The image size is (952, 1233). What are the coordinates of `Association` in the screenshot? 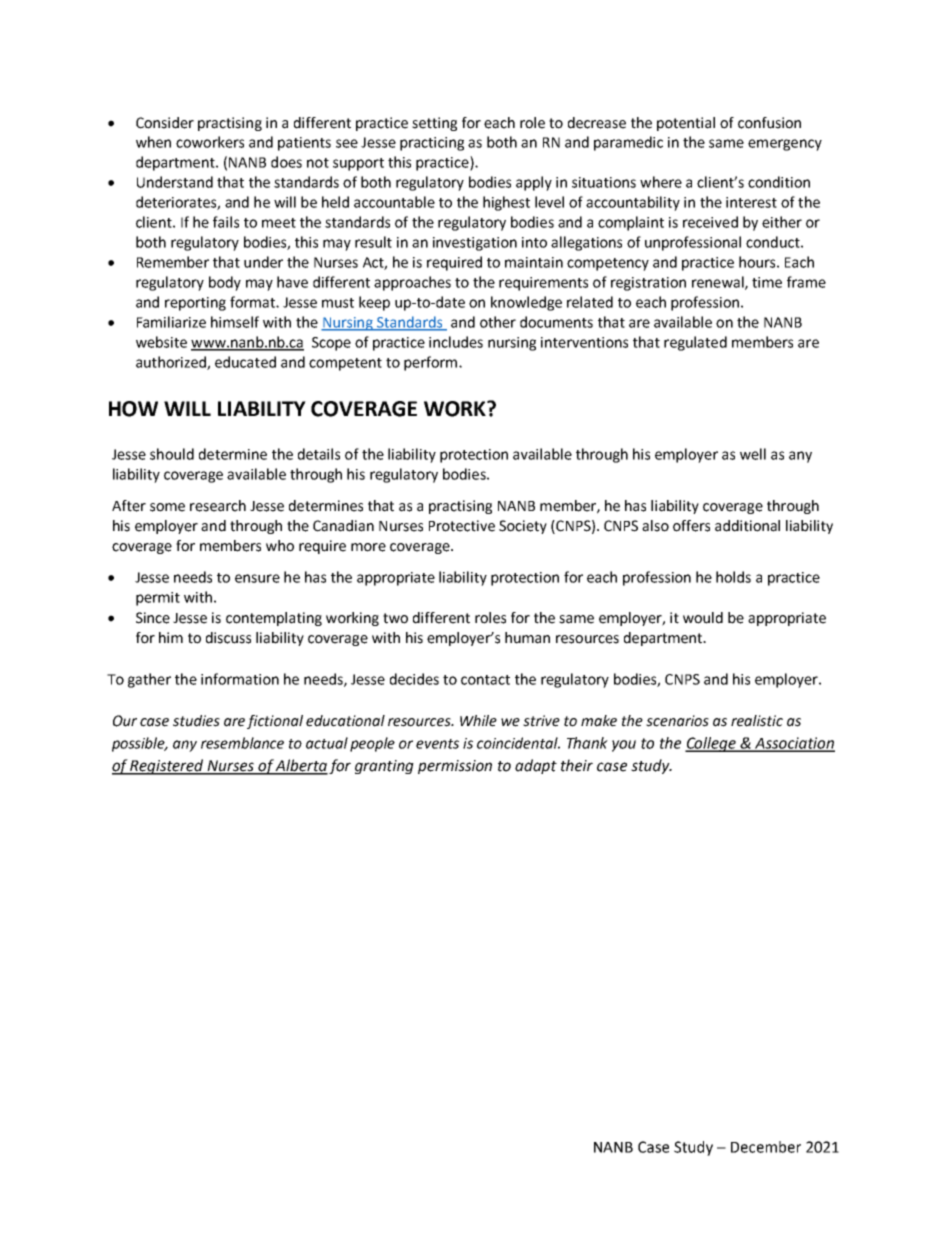 It's located at (794, 744).
